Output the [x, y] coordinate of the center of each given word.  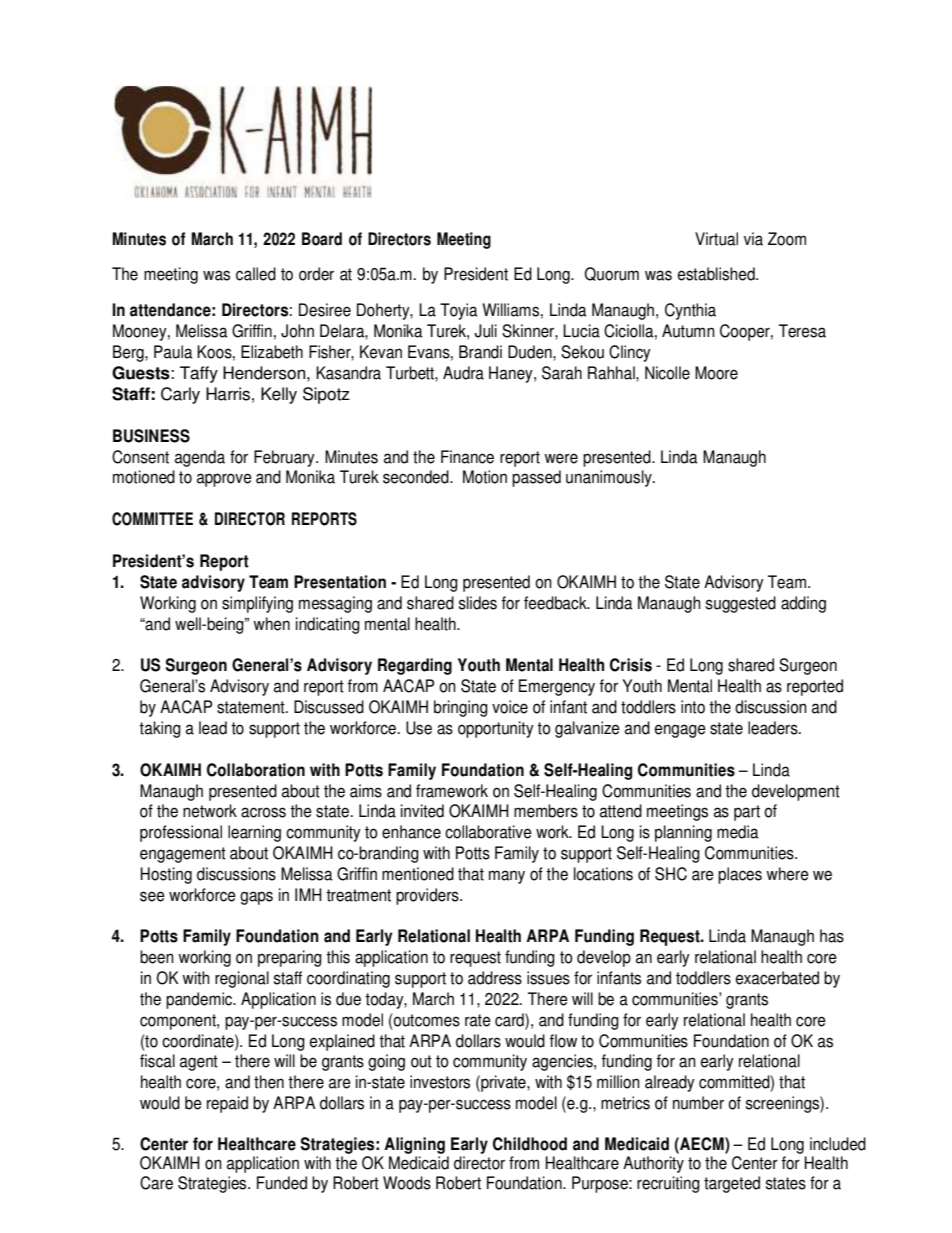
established [717, 274]
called [256, 274]
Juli [486, 331]
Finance [467, 457]
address [495, 978]
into [693, 707]
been [157, 957]
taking [160, 729]
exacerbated [777, 978]
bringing [461, 708]
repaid [227, 1104]
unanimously [610, 478]
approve [224, 480]
